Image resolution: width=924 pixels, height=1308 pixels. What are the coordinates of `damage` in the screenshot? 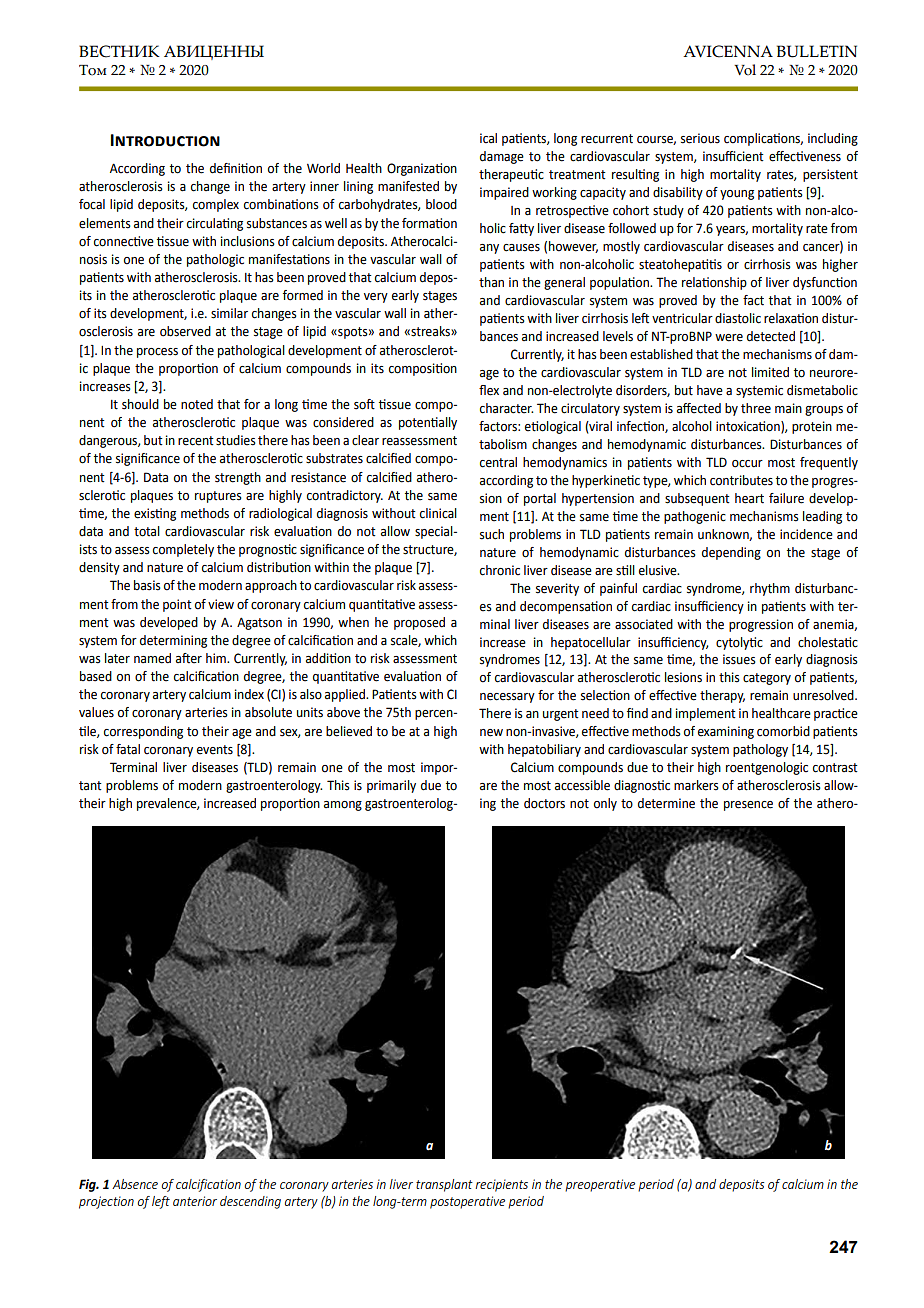 It's located at (502, 157).
